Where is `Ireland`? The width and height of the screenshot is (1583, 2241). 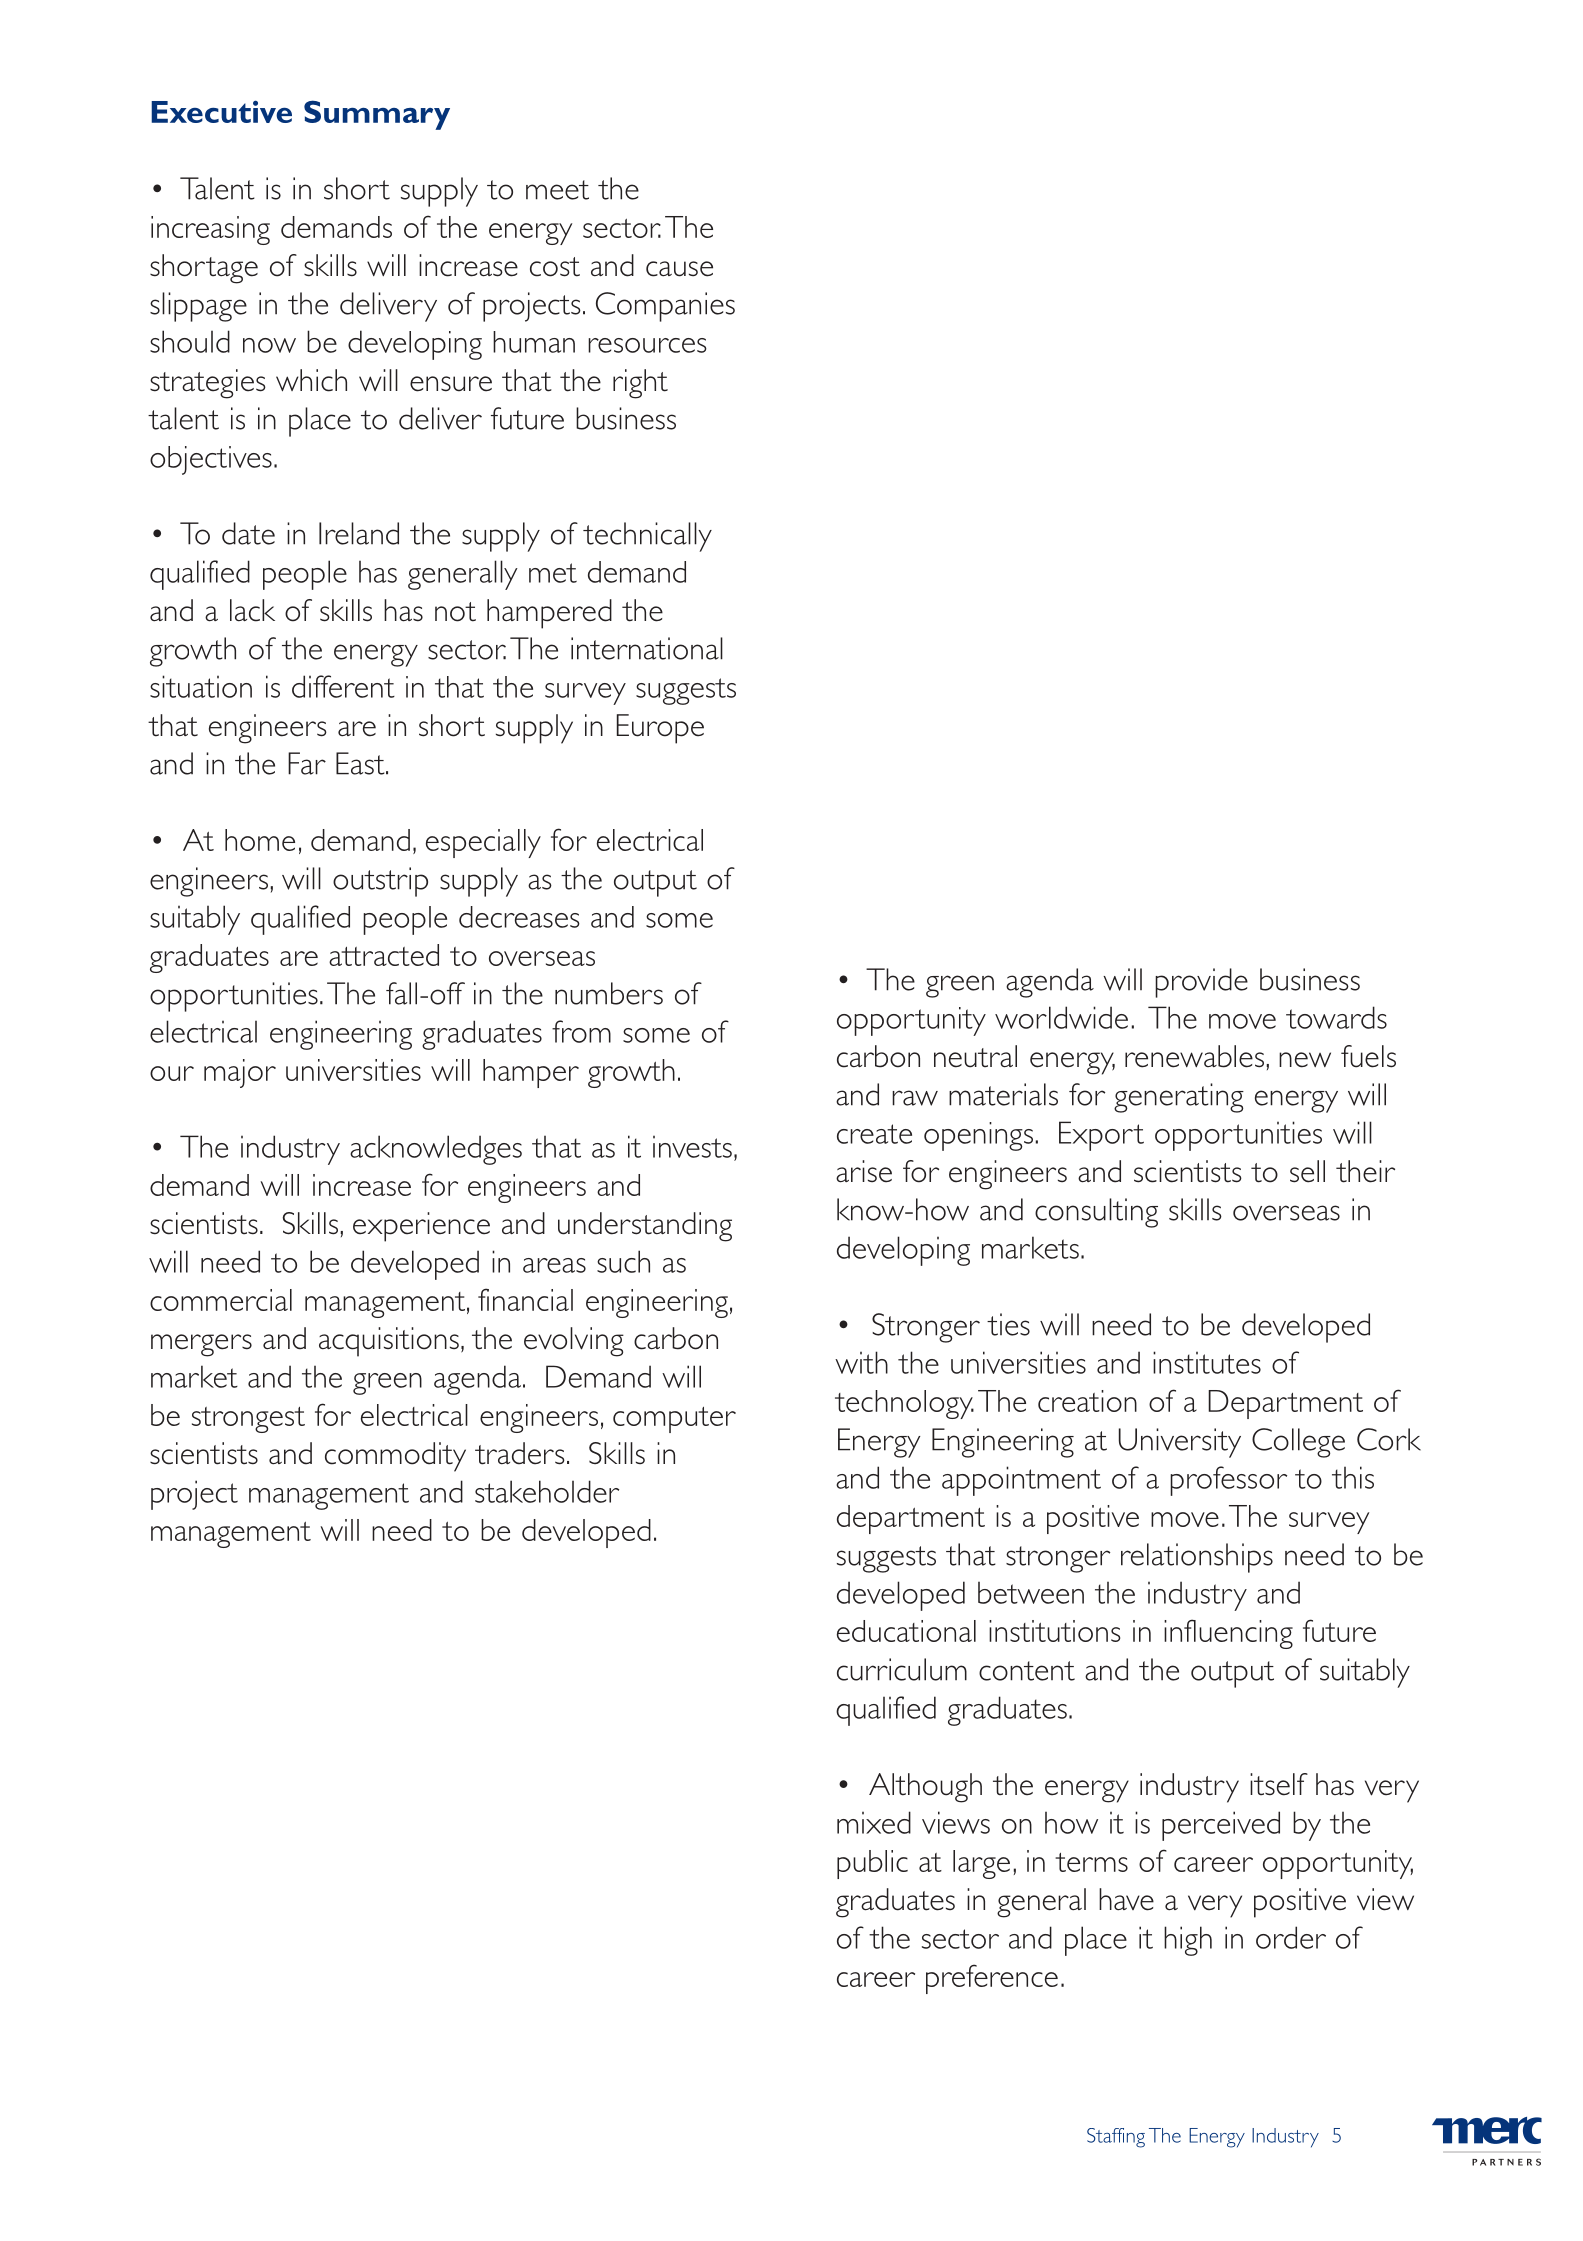 Ireland is located at coordinates (359, 533).
